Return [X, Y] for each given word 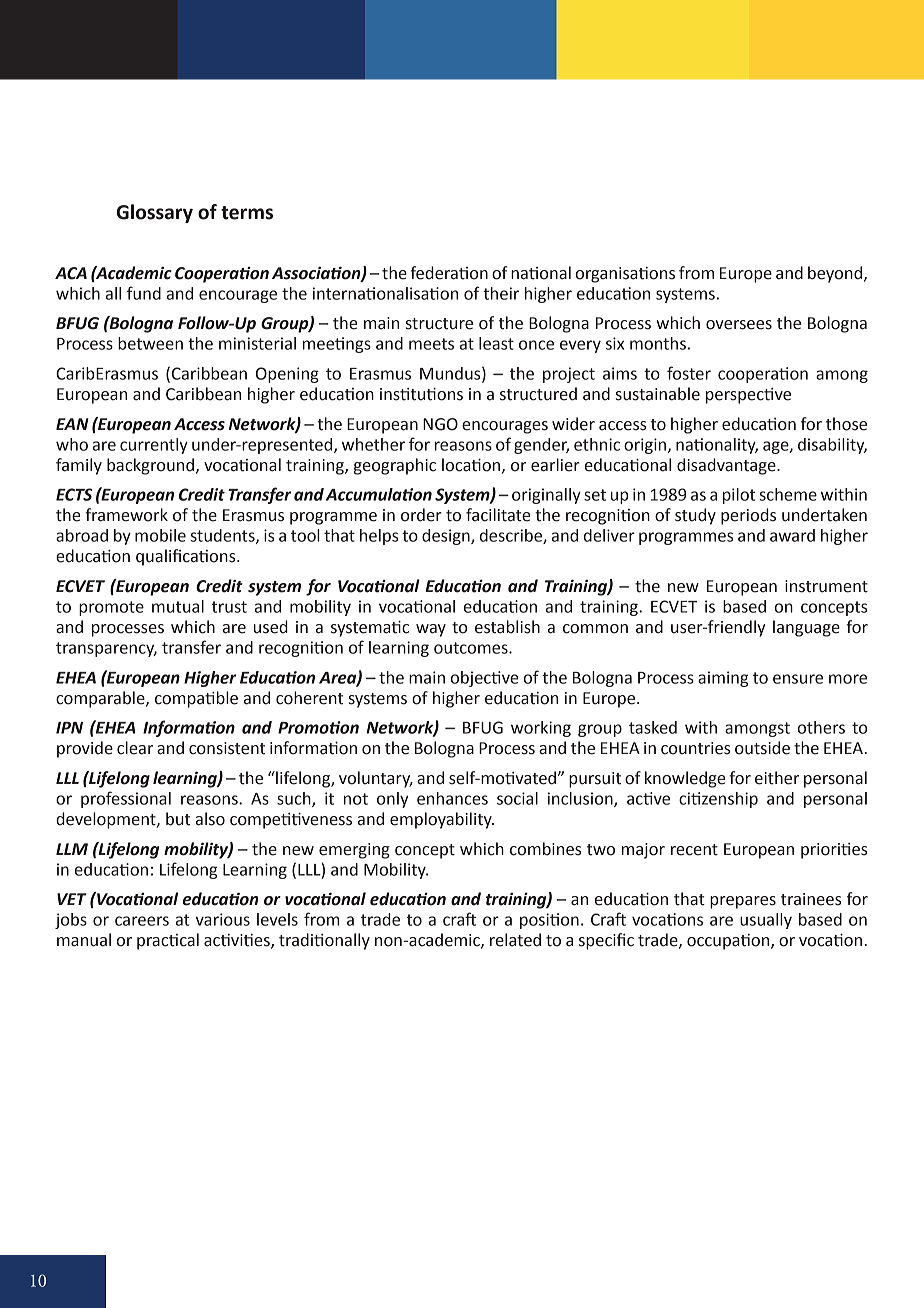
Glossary [154, 213]
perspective [748, 396]
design [447, 537]
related [515, 940]
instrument [826, 586]
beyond [836, 274]
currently [154, 446]
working [541, 729]
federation [449, 273]
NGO [440, 424]
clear [135, 748]
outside [762, 748]
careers [142, 921]
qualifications [187, 557]
